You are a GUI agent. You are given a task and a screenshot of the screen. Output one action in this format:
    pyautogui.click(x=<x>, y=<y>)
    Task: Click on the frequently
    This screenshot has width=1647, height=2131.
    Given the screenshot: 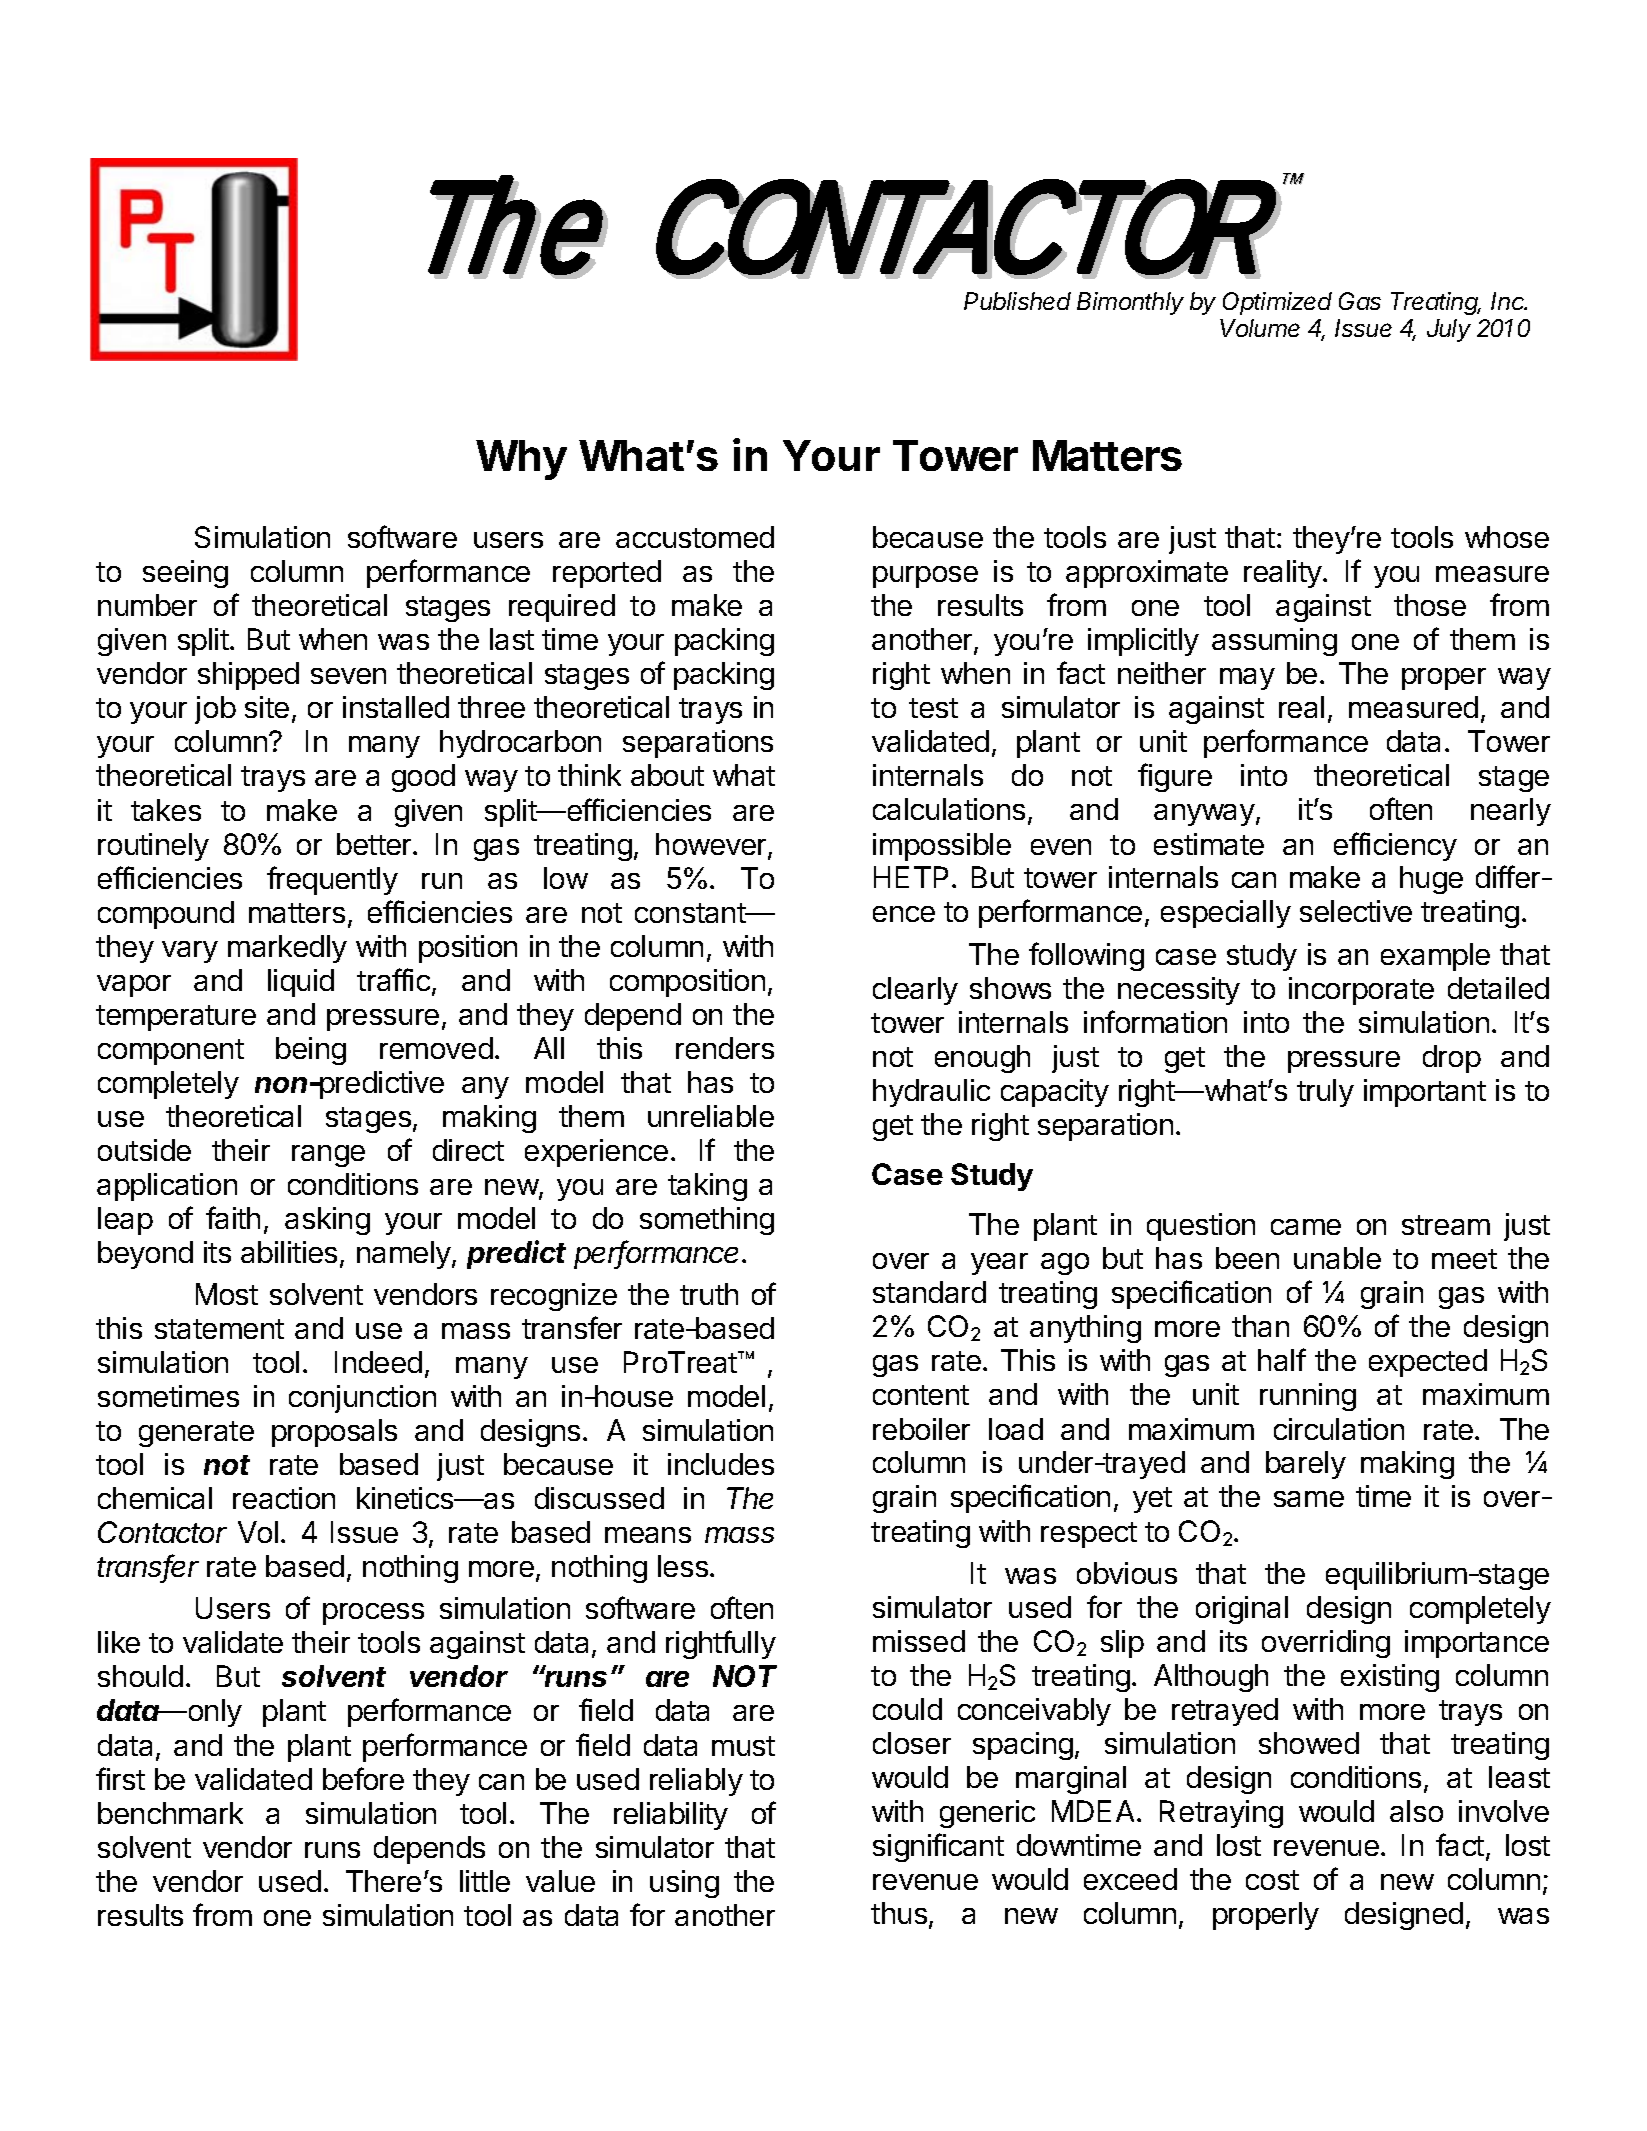 What is the action you would take?
    pyautogui.click(x=332, y=880)
